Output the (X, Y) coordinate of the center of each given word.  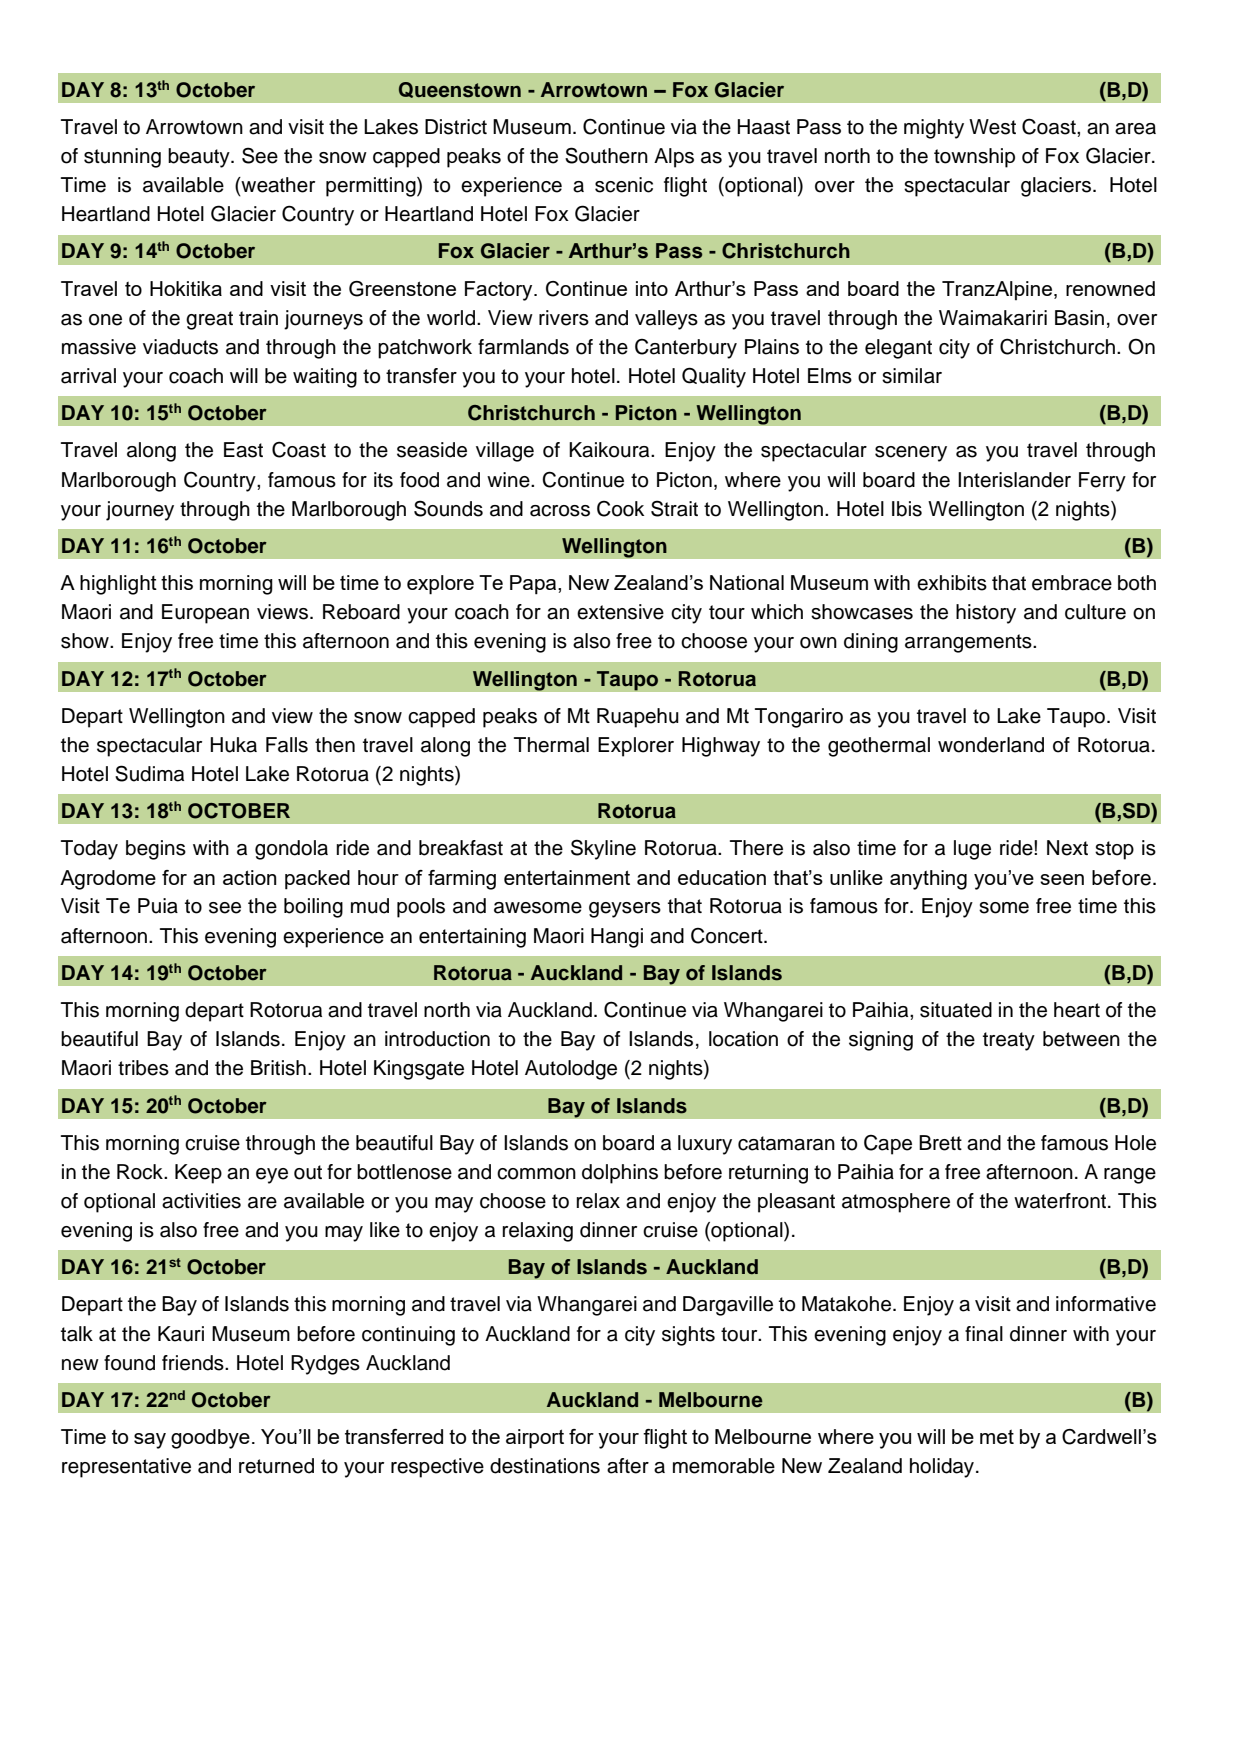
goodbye (210, 1439)
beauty (200, 158)
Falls (287, 745)
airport (535, 1439)
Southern (606, 155)
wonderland (991, 745)
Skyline (603, 849)
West (992, 127)
